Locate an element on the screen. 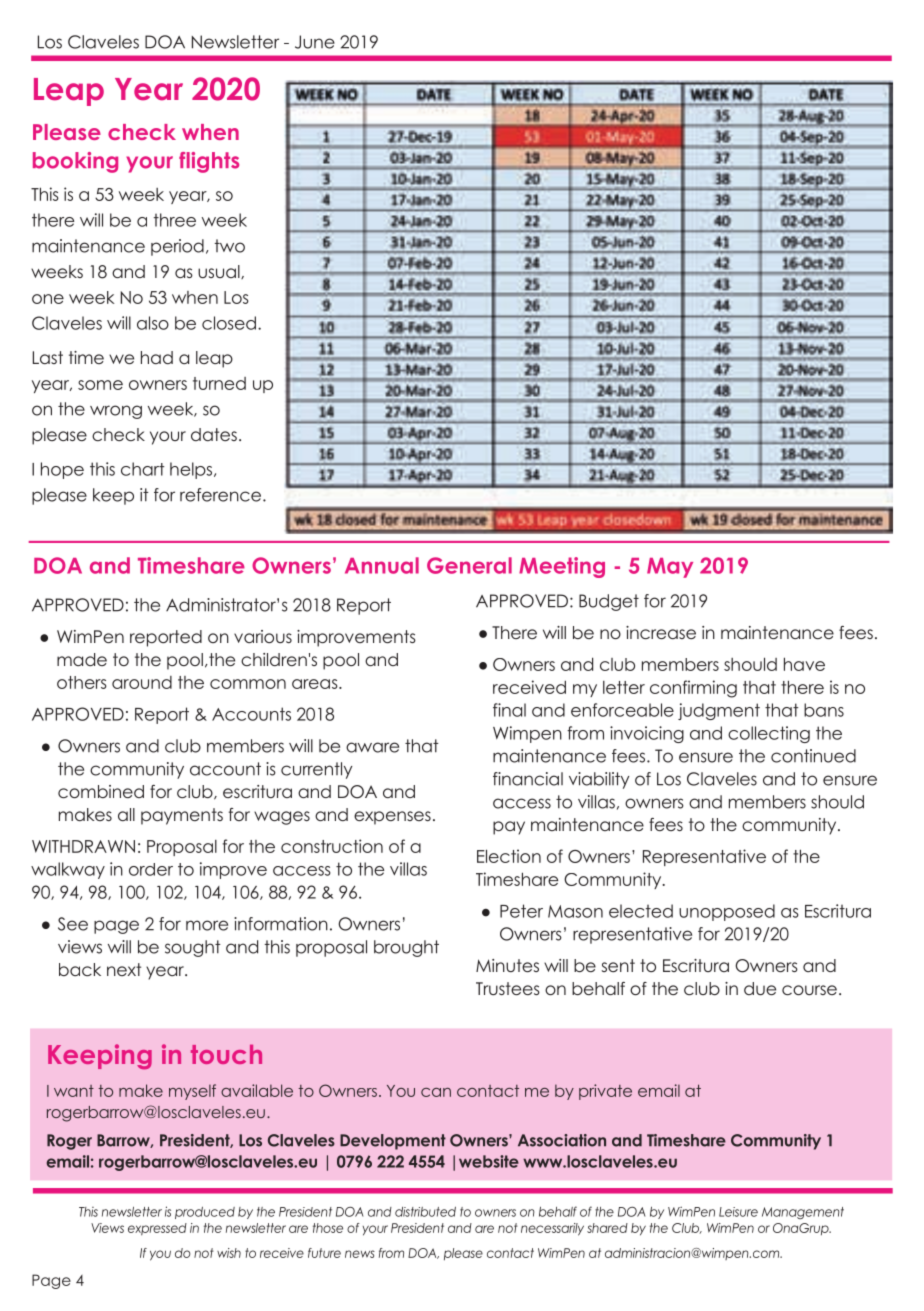  confirming is located at coordinates (693, 689).
